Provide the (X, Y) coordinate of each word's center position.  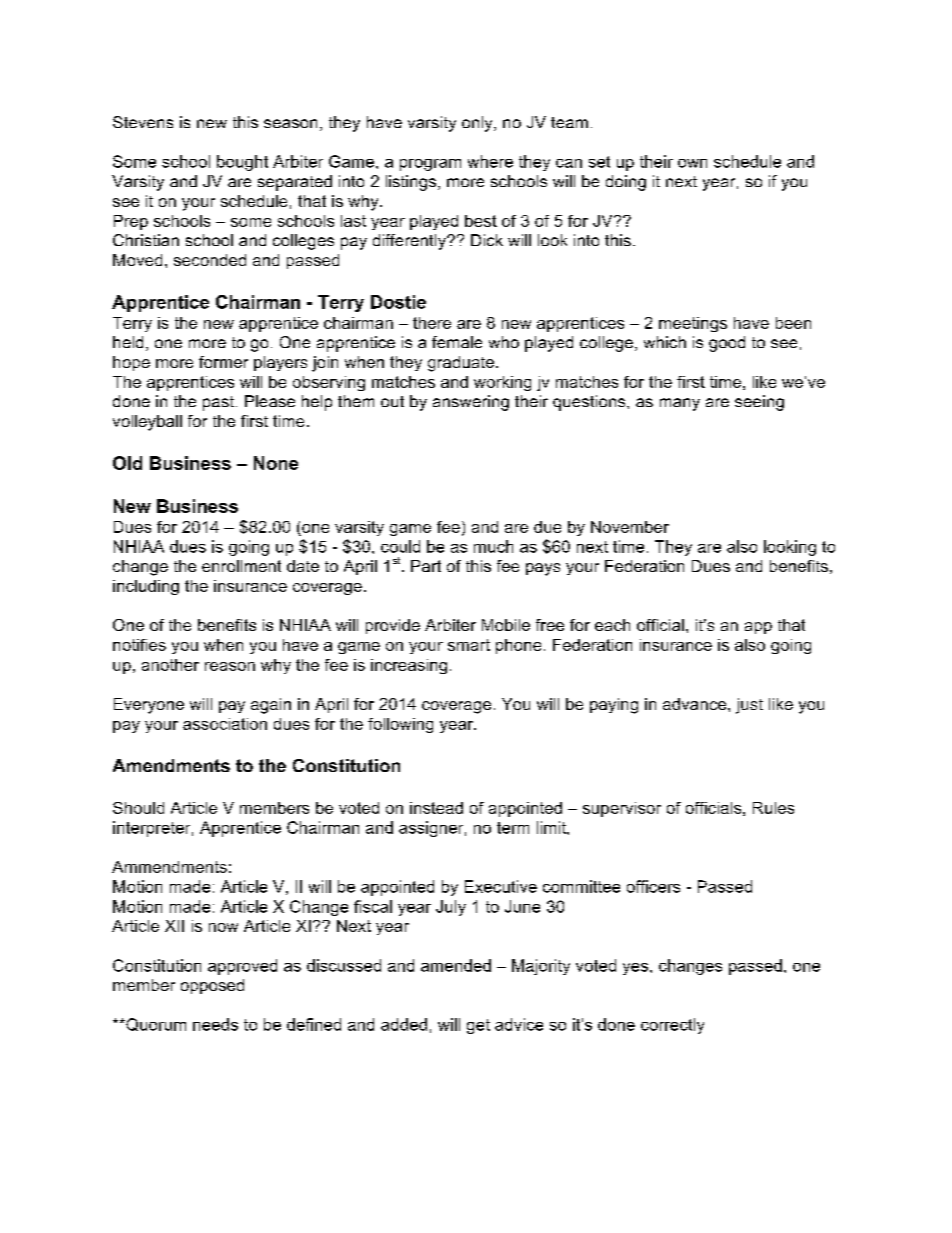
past (218, 403)
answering (471, 403)
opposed (212, 986)
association (225, 724)
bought (242, 163)
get (478, 1026)
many (680, 404)
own (692, 163)
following (400, 725)
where (490, 161)
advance (696, 704)
